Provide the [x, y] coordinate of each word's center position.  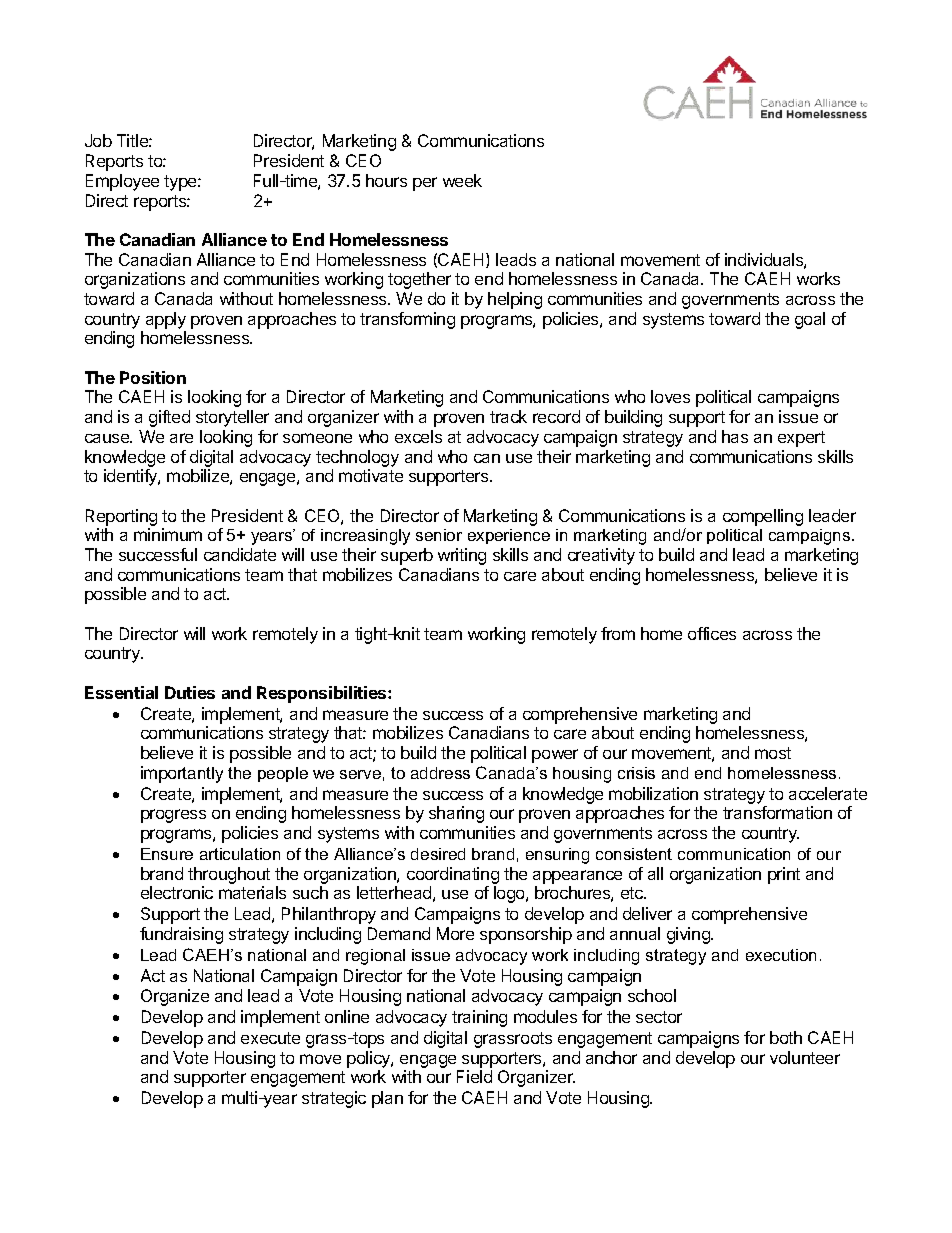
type [181, 183]
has [735, 436]
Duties [190, 692]
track [508, 416]
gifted [169, 418]
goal [810, 320]
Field [474, 1076]
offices [712, 633]
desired [438, 854]
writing [462, 556]
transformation [777, 812]
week [462, 180]
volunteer [805, 1057]
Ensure [167, 854]
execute [270, 1038]
